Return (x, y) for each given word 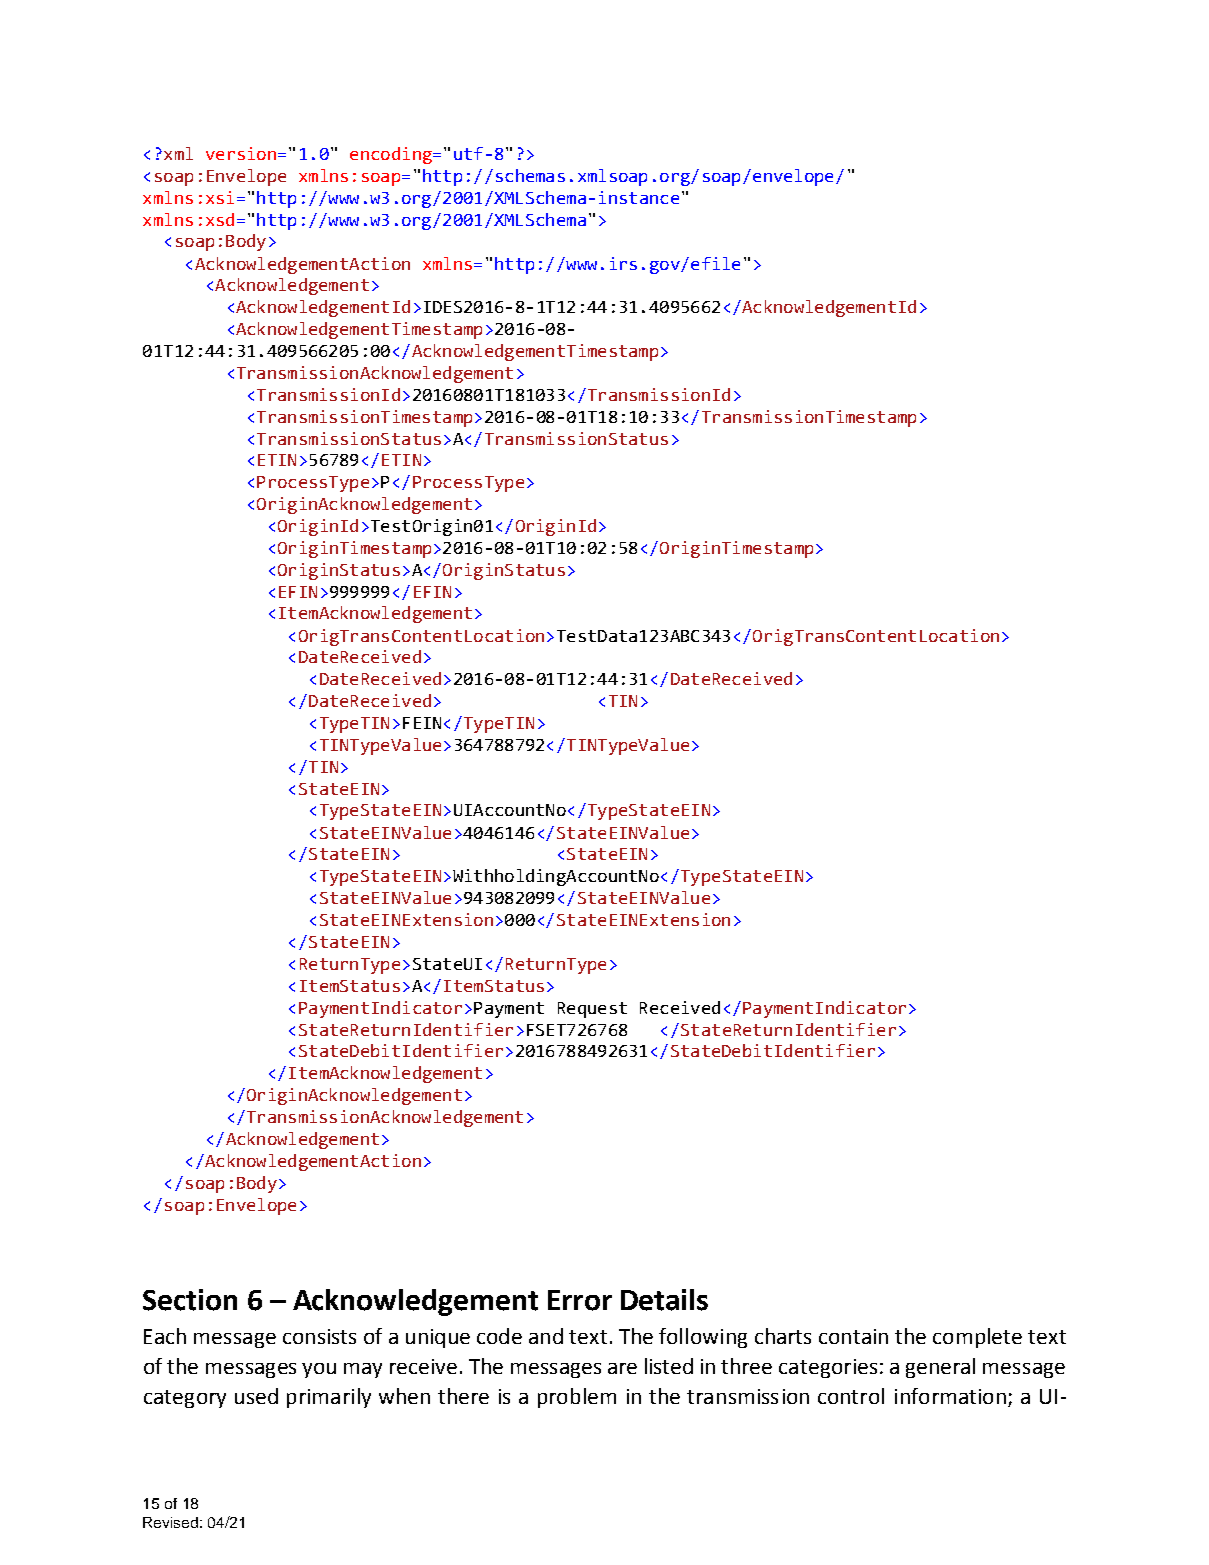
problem (577, 1398)
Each (165, 1336)
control (851, 1396)
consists (319, 1336)
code (499, 1336)
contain (853, 1336)
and (546, 1336)
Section (190, 1300)
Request (592, 1010)
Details (664, 1300)
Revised (170, 1522)
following (703, 1338)
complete (977, 1338)
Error (580, 1300)
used (256, 1396)
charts (783, 1336)
